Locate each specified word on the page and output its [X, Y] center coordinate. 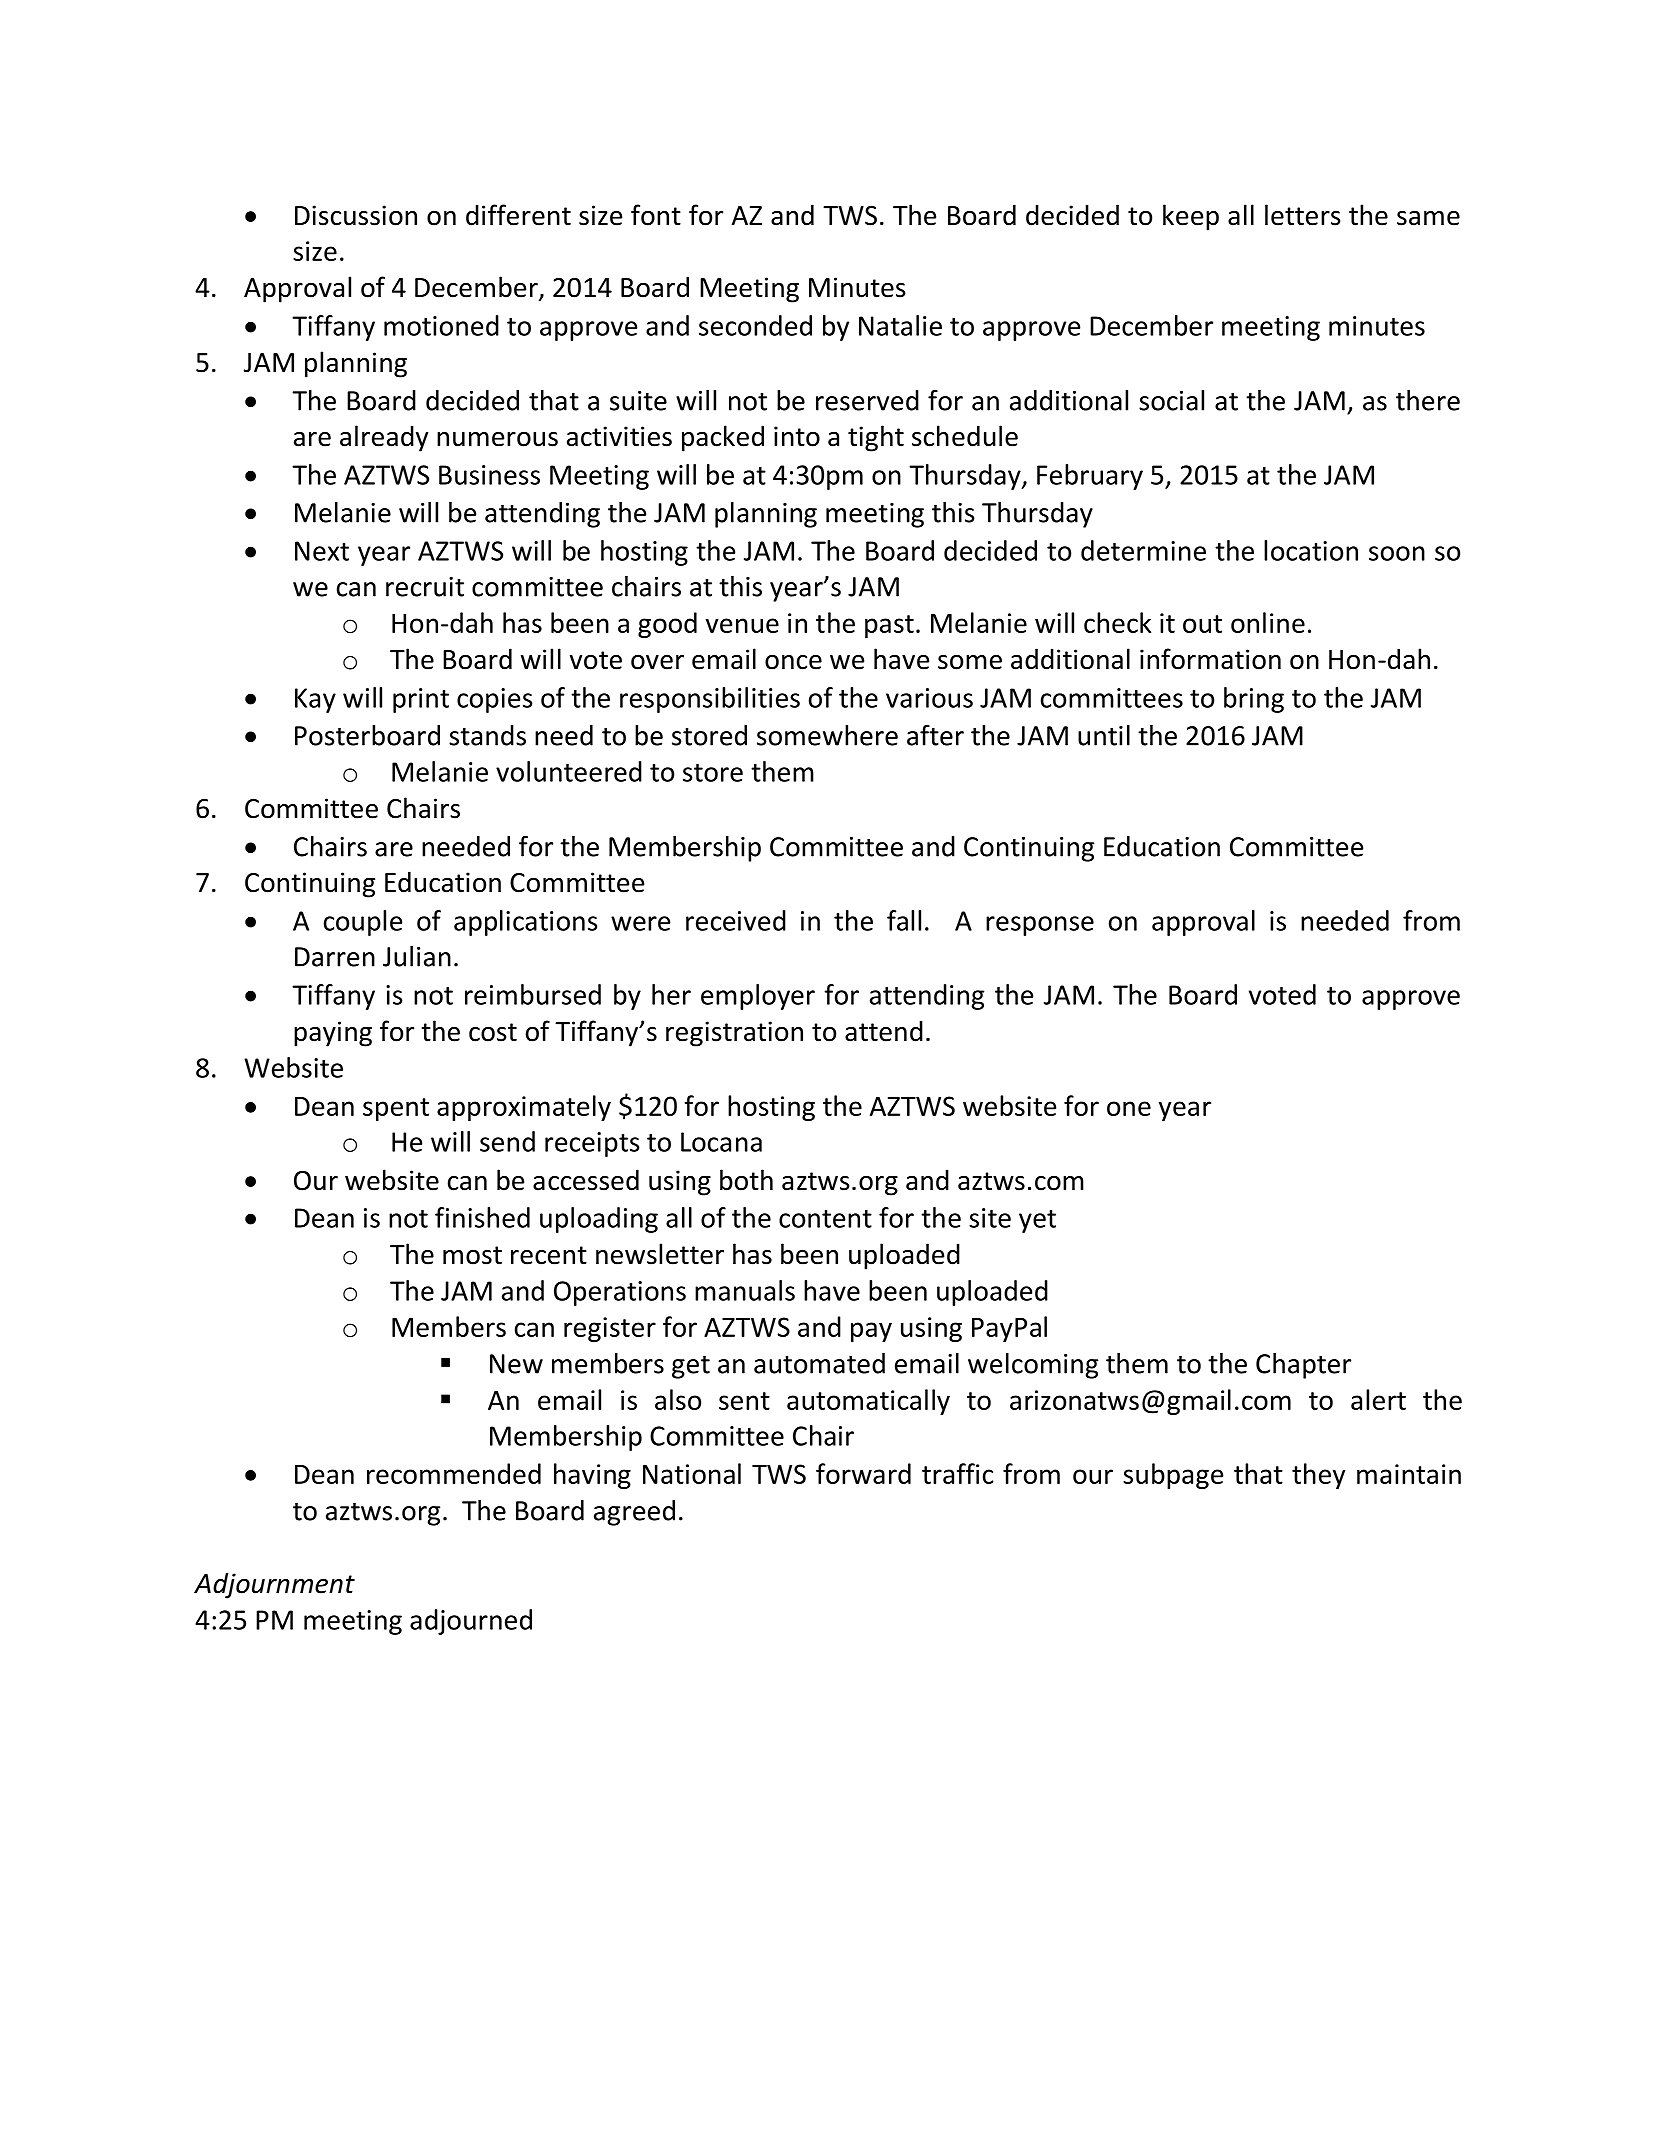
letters [1302, 215]
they [1319, 1476]
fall [904, 920]
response [1040, 926]
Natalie [900, 325]
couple [363, 923]
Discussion [356, 215]
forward [863, 1473]
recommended [454, 1473]
